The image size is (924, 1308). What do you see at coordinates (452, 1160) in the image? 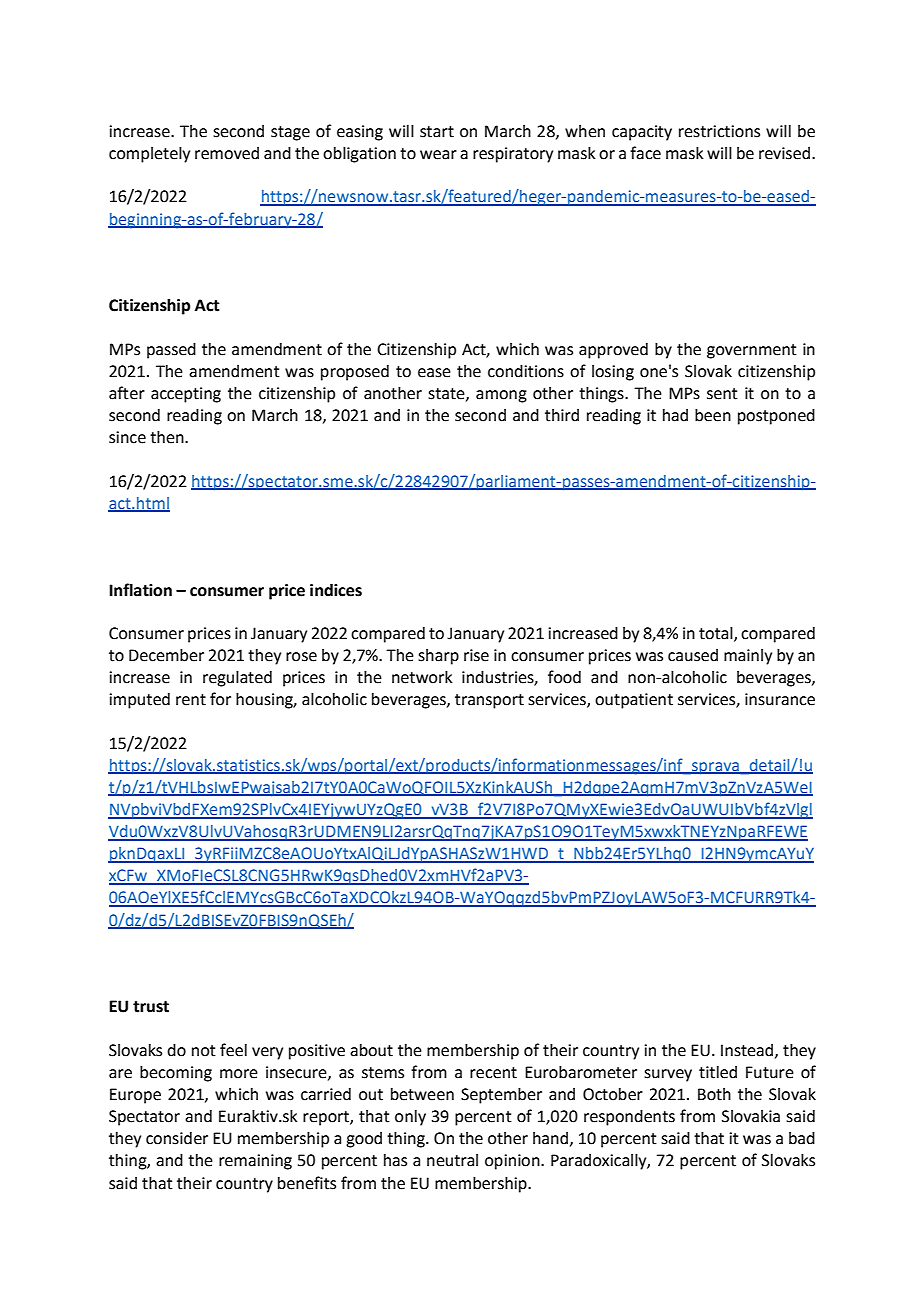
I see `neutral` at bounding box center [452, 1160].
